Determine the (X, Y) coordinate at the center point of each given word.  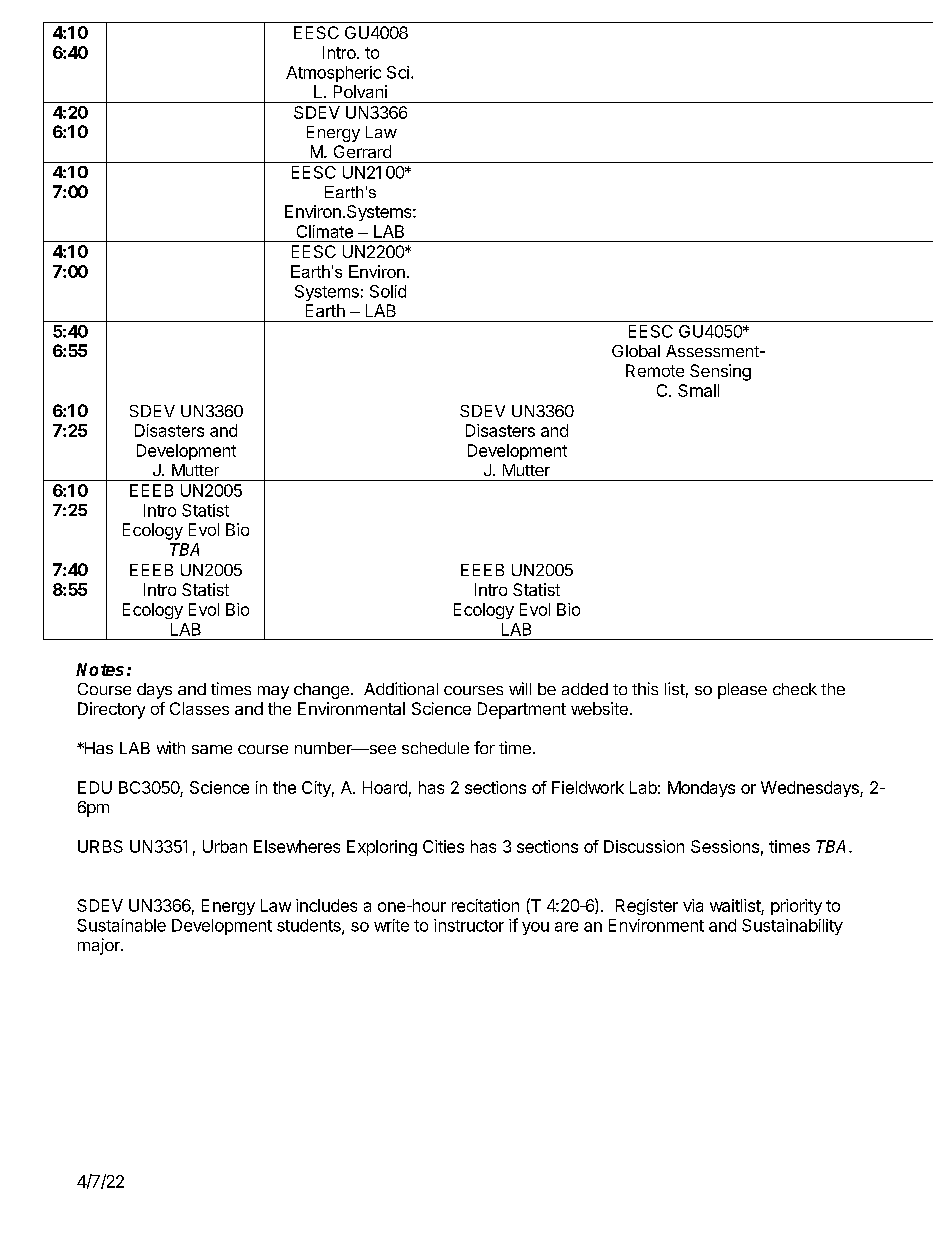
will (520, 688)
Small (698, 390)
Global (636, 351)
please (742, 691)
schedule (435, 748)
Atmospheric (333, 74)
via (693, 905)
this (645, 688)
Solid (388, 291)
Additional (401, 688)
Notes (100, 669)
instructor (469, 925)
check (795, 689)
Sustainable (121, 925)
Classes (199, 708)
